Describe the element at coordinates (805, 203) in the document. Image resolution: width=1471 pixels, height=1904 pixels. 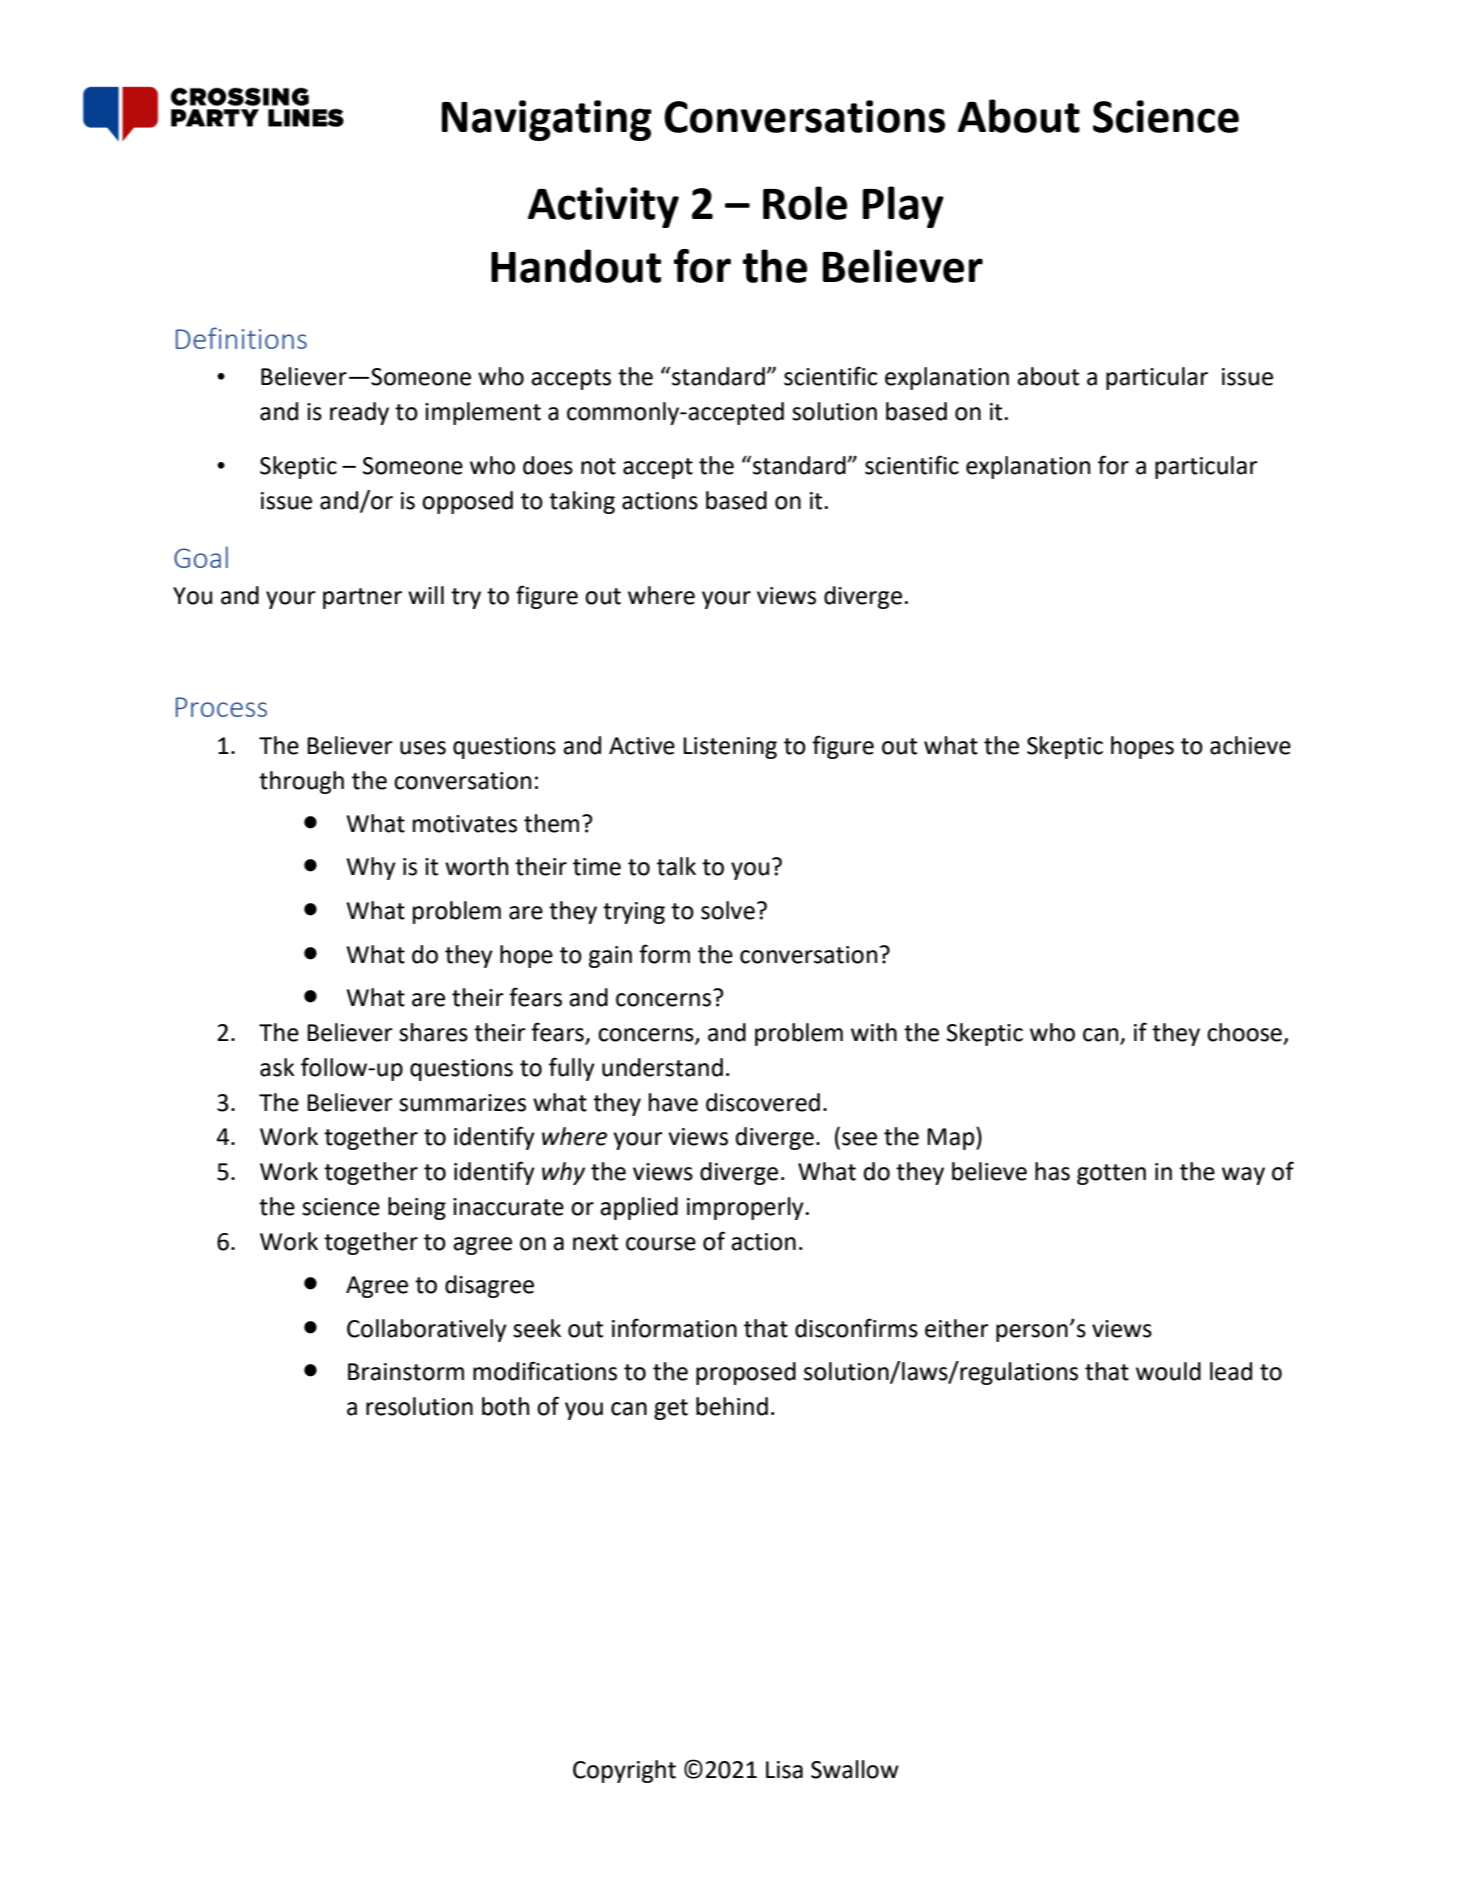
I see `Role` at that location.
